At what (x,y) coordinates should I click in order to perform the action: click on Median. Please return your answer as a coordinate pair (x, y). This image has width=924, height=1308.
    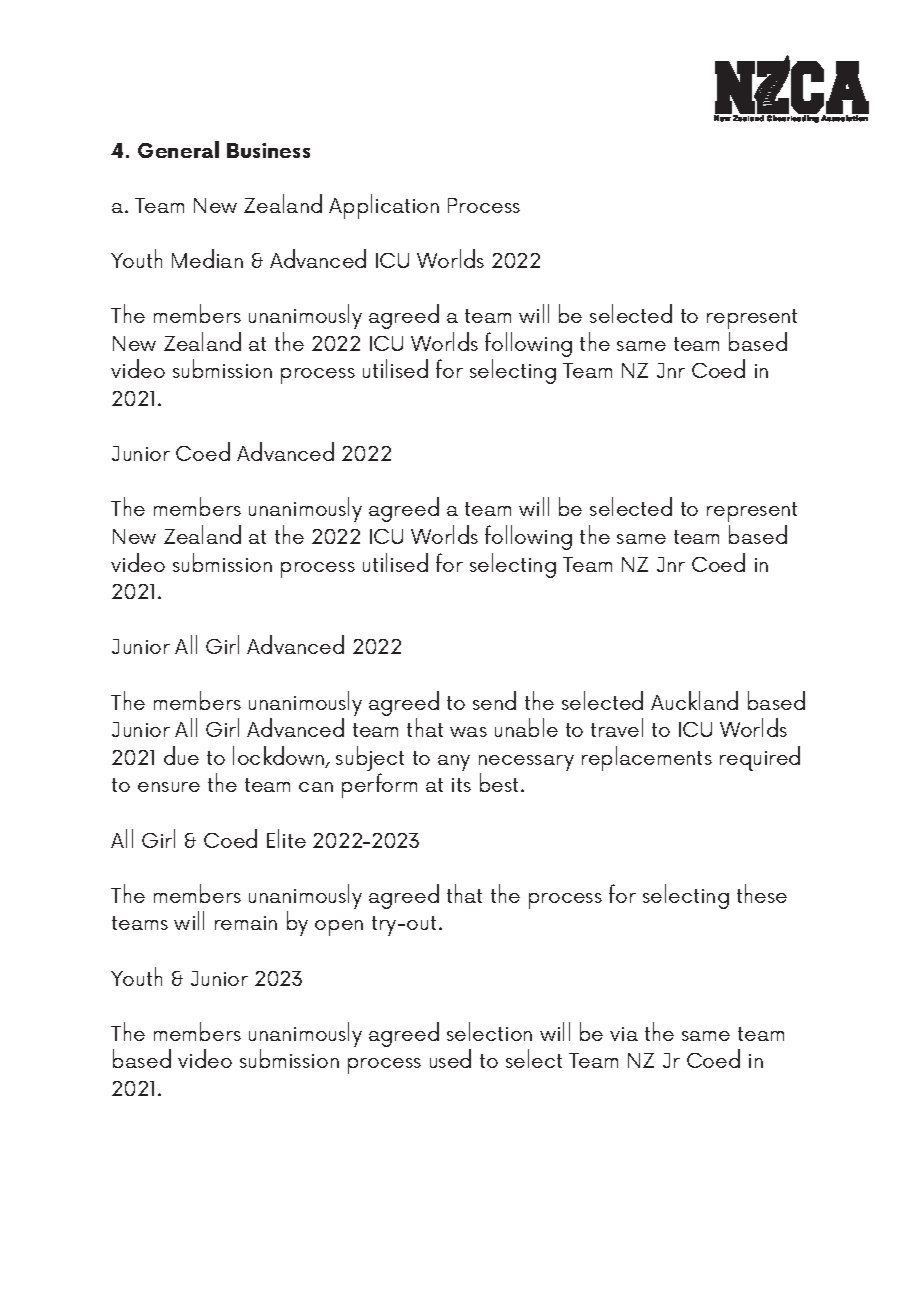
    Looking at the image, I should click on (207, 258).
